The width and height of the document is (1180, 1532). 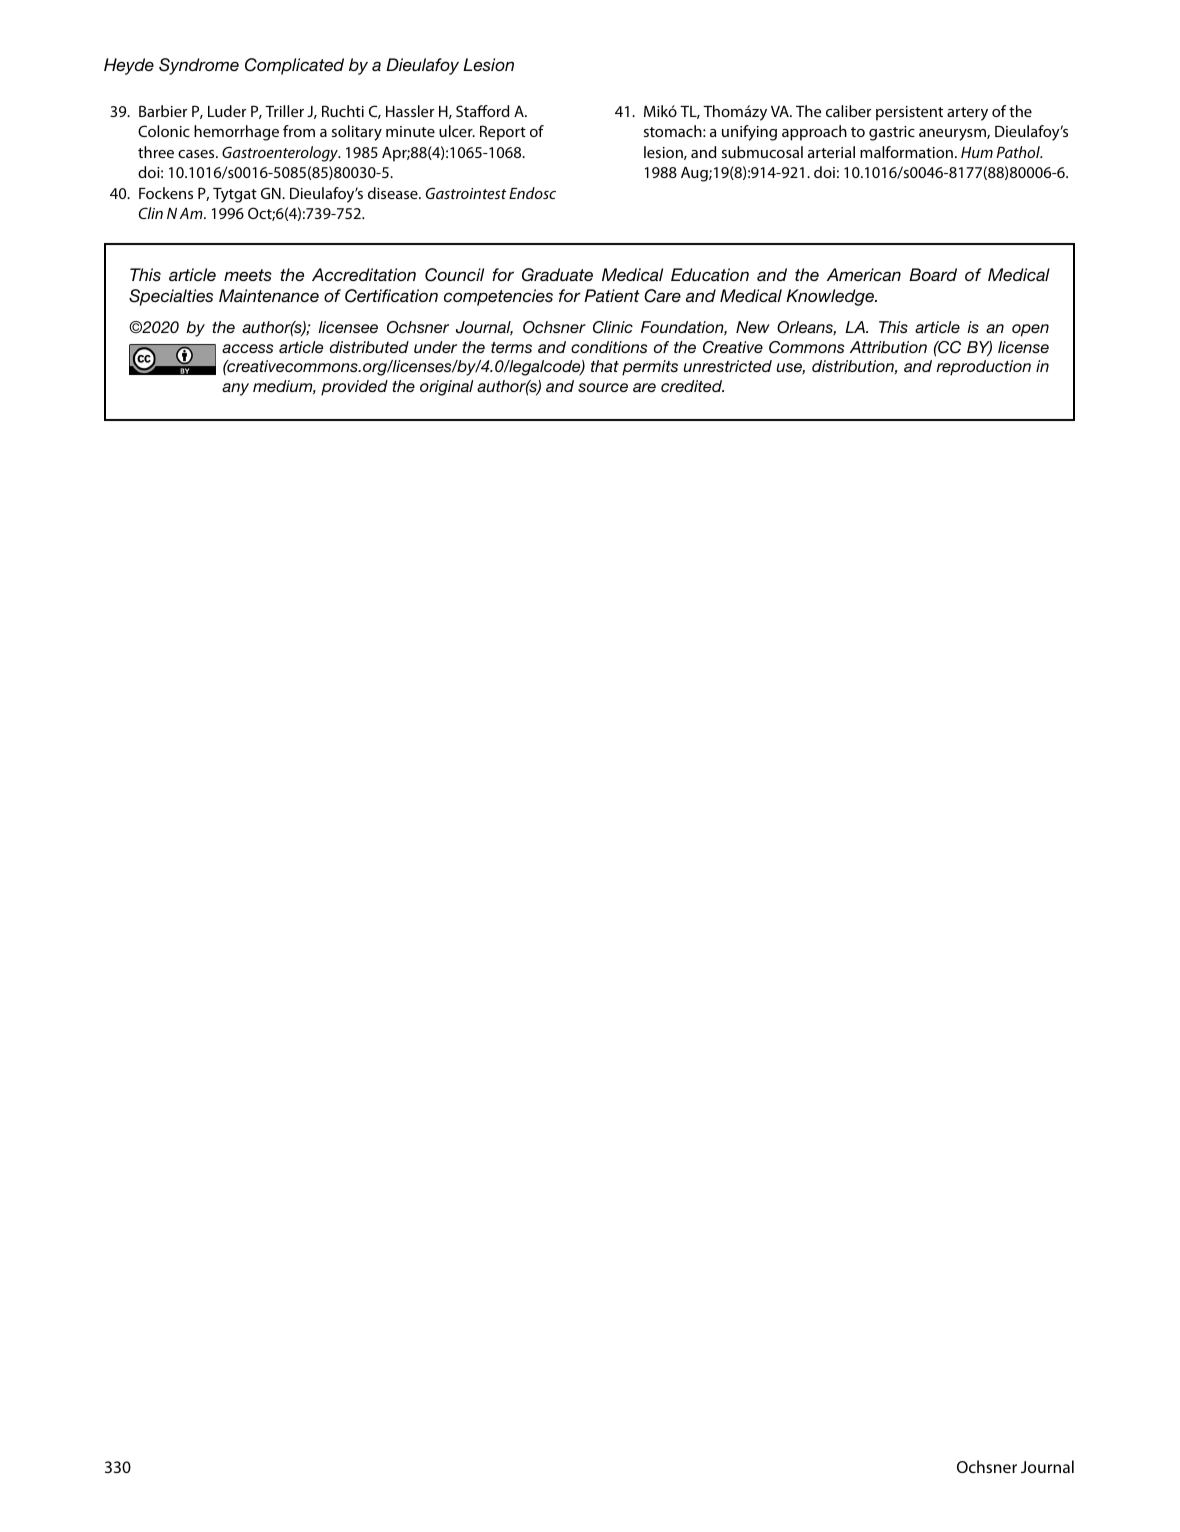 What do you see at coordinates (612, 295) in the document?
I see `Patient` at bounding box center [612, 295].
